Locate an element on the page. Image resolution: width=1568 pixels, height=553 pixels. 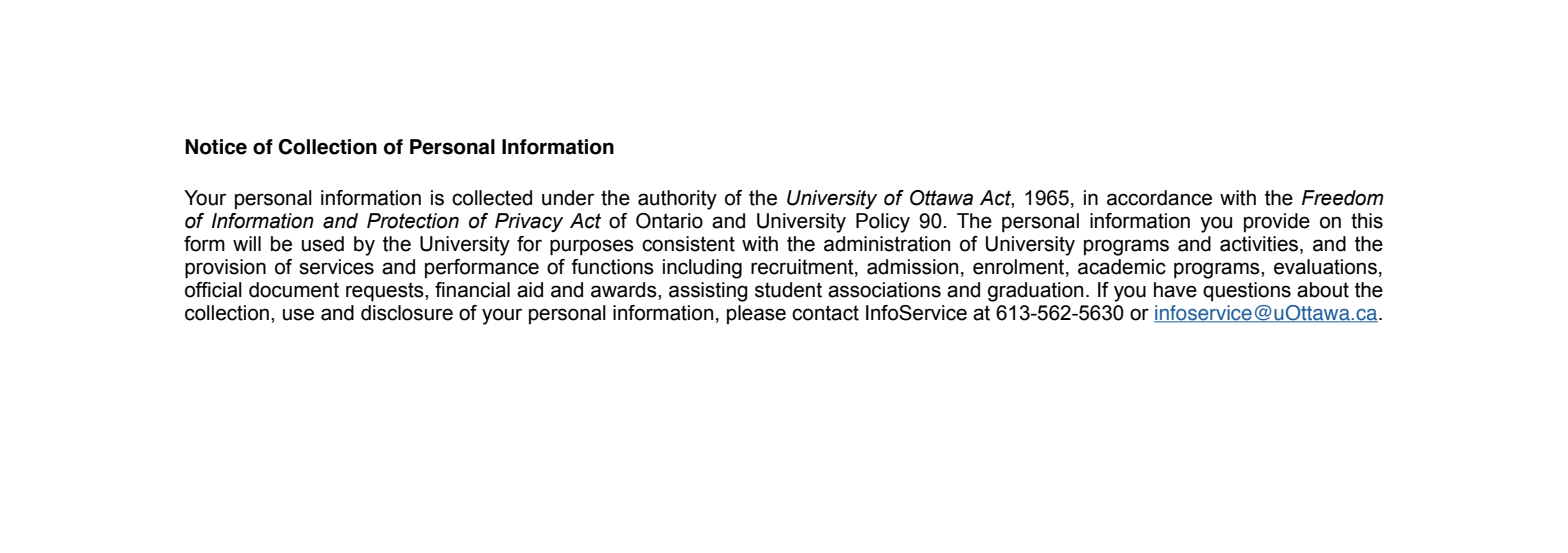
Freedom is located at coordinates (1342, 198).
